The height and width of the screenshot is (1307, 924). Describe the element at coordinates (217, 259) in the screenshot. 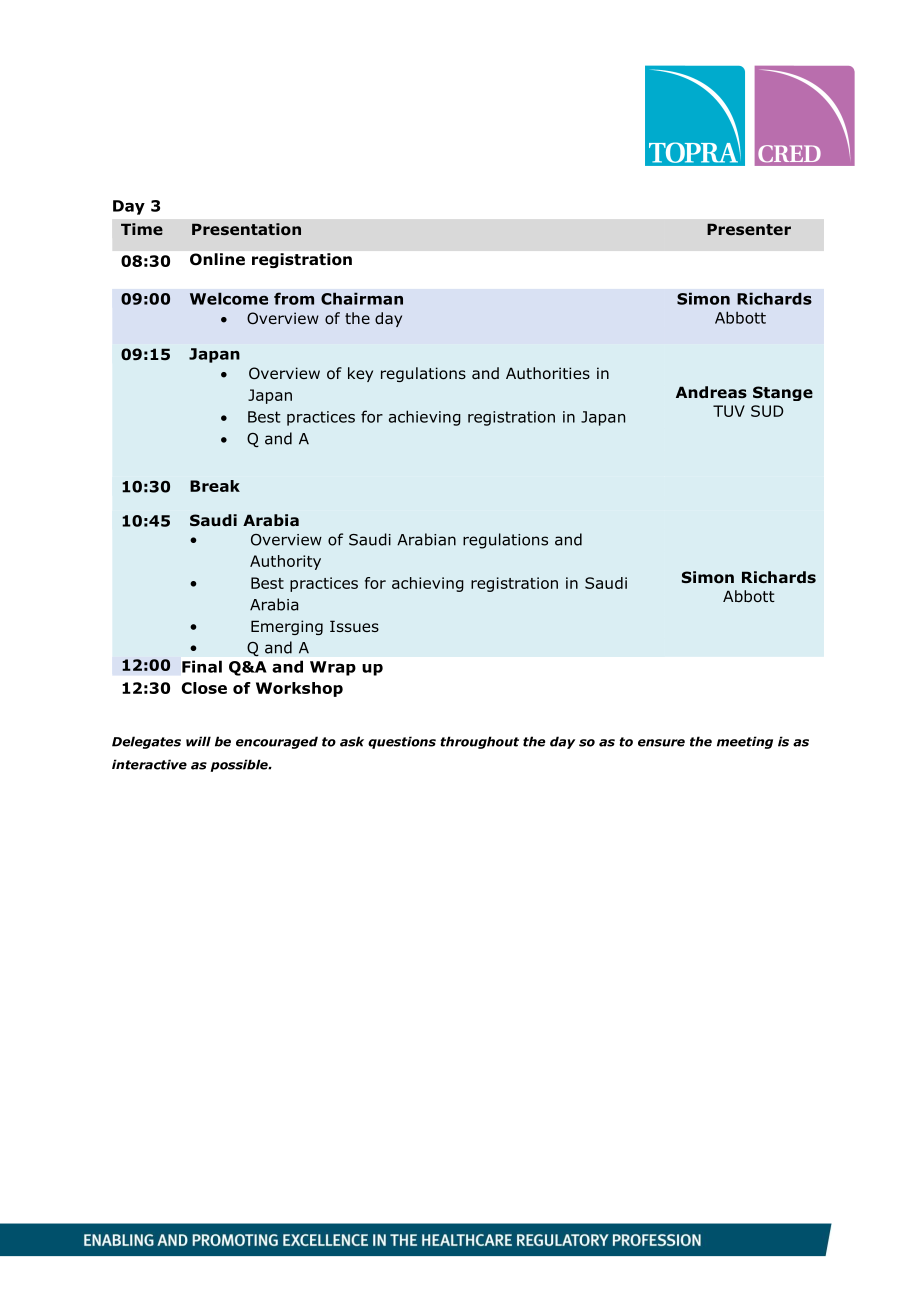

I see `Online` at that location.
